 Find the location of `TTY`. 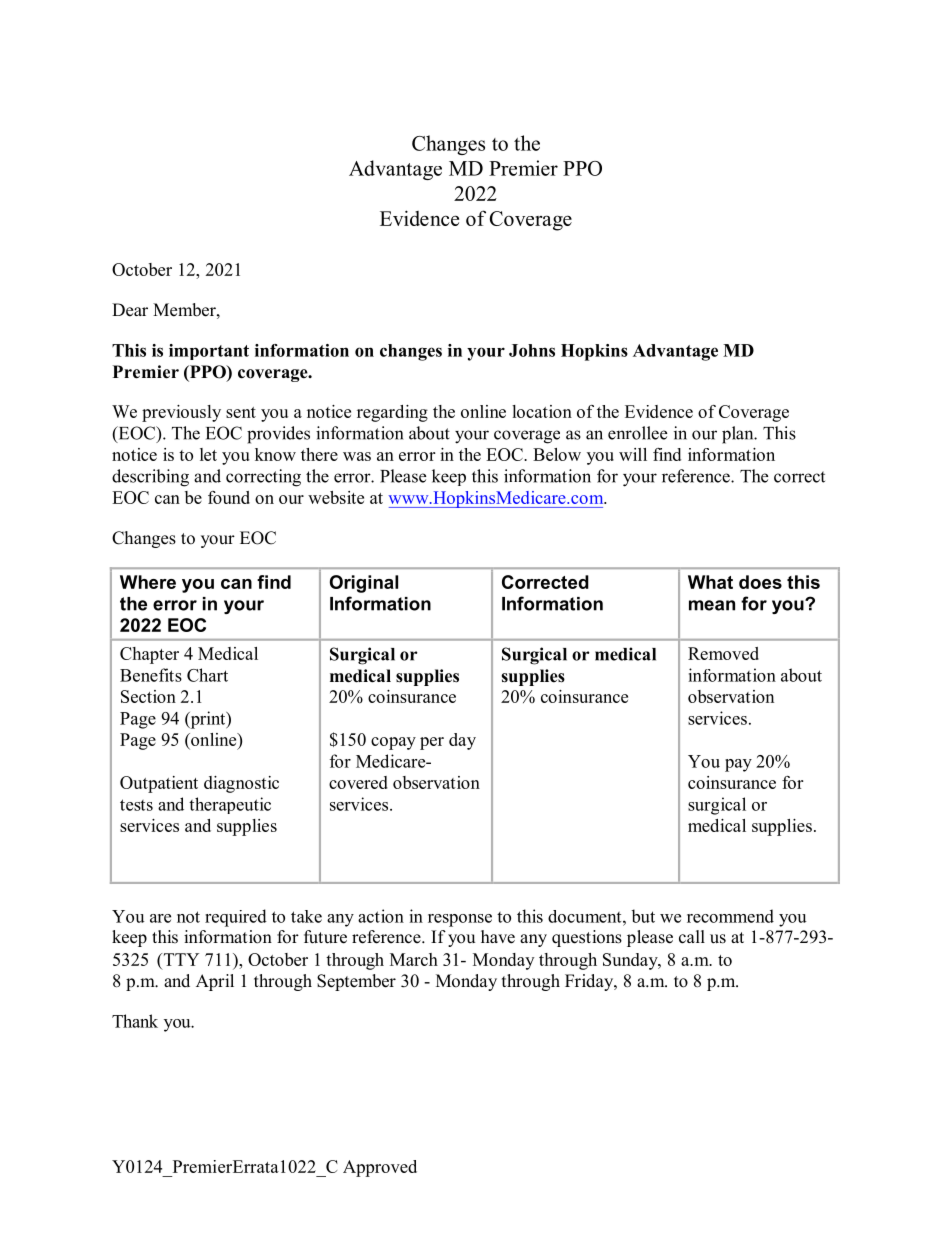

TTY is located at coordinates (180, 959).
